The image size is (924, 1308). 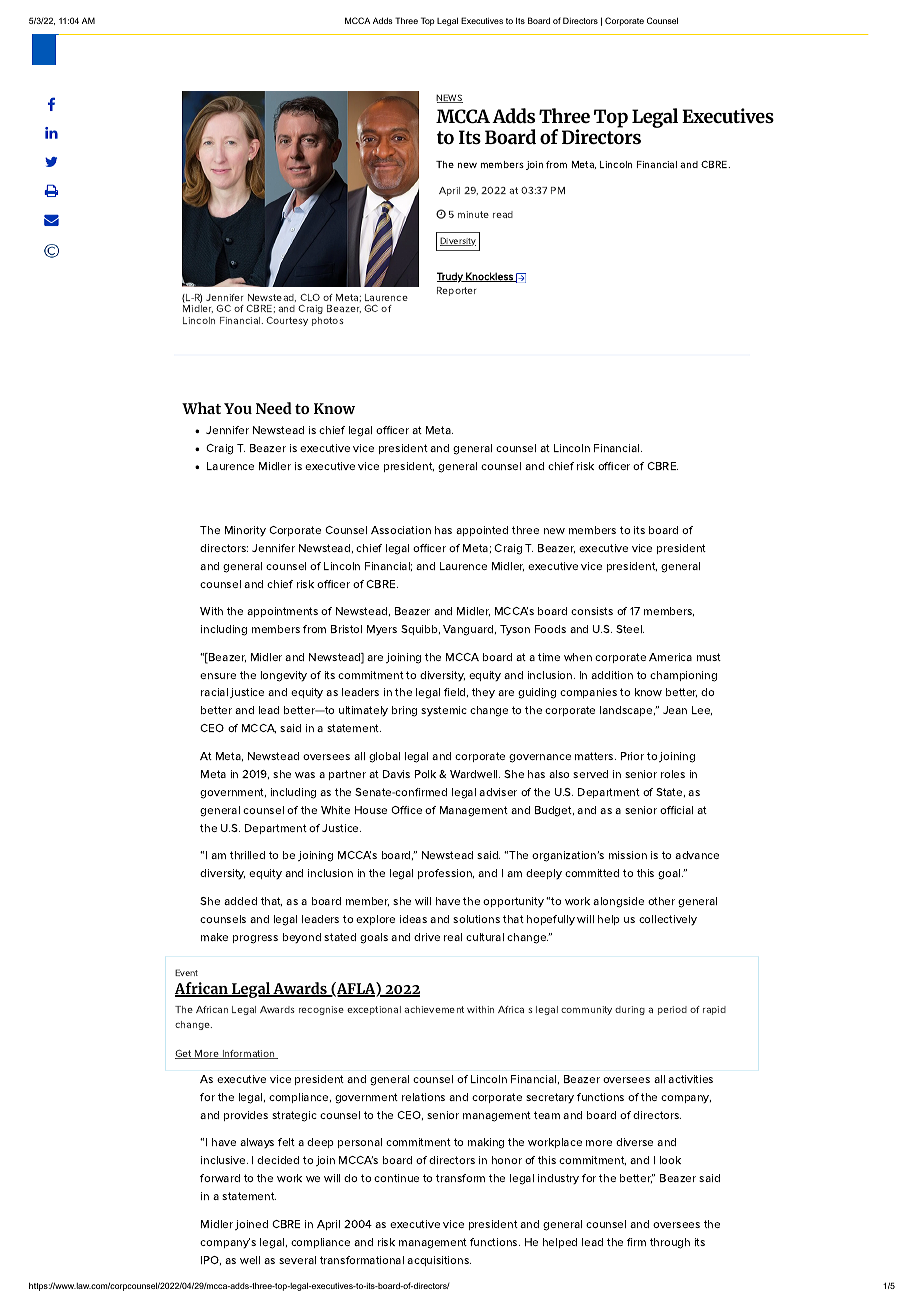 I want to click on read, so click(x=503, y=214).
